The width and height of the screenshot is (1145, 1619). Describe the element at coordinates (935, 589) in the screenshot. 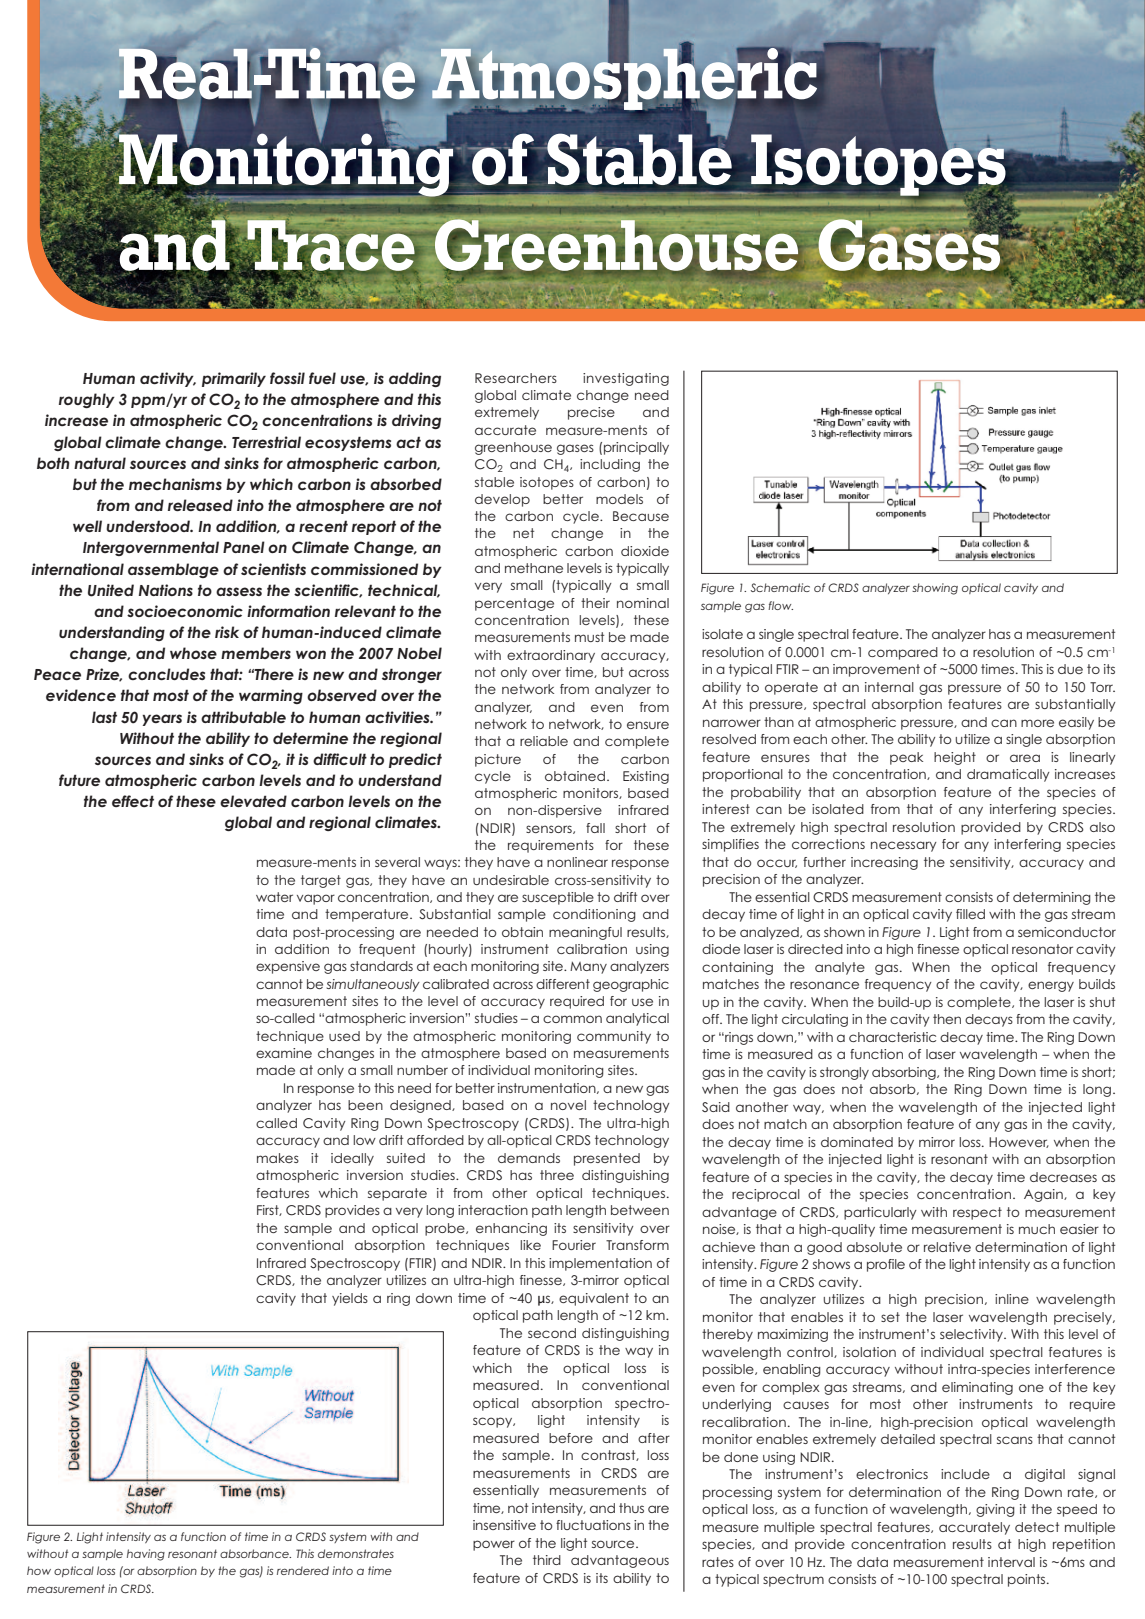

I see `showing` at that location.
